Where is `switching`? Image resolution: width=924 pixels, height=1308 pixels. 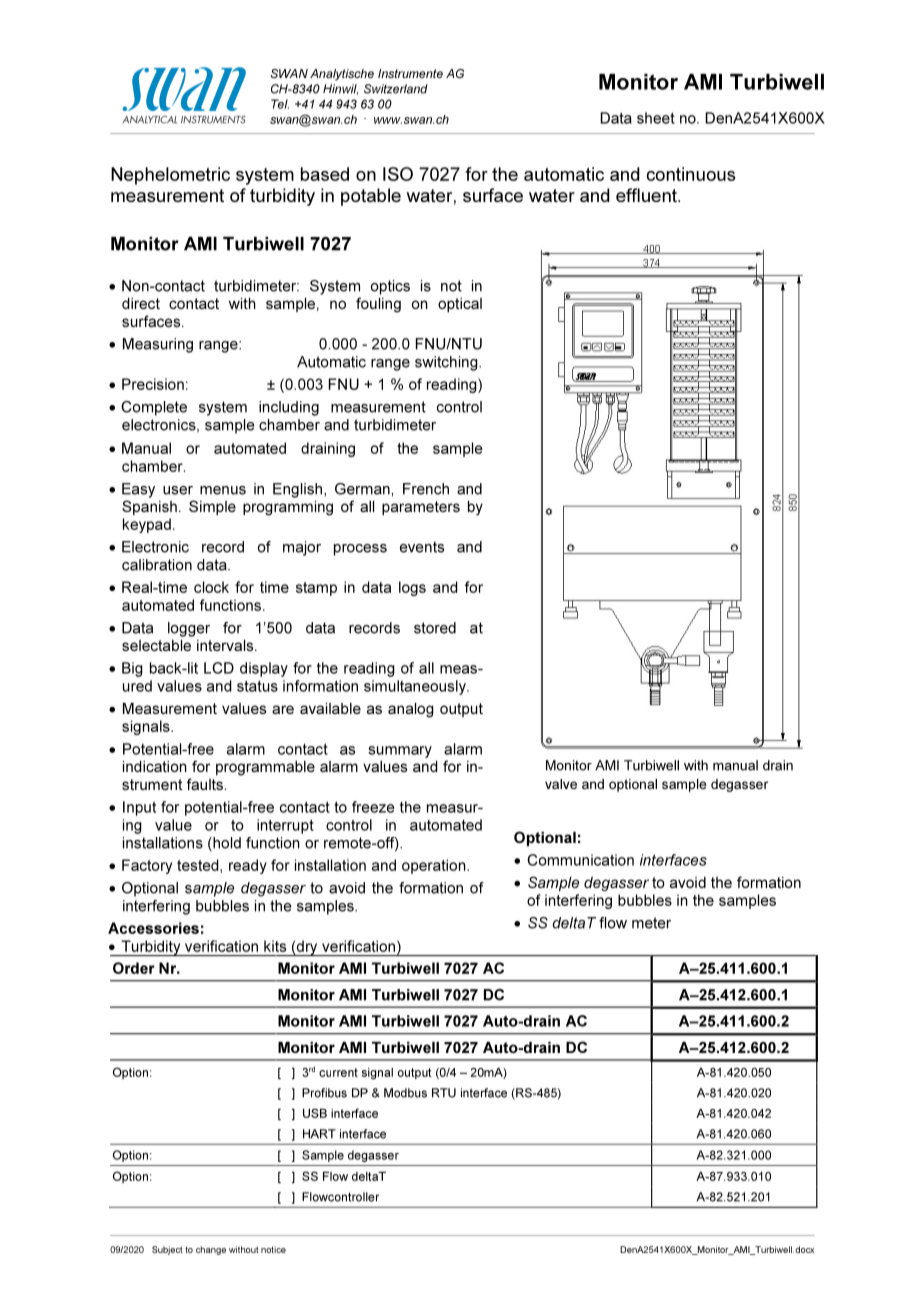 switching is located at coordinates (447, 363).
